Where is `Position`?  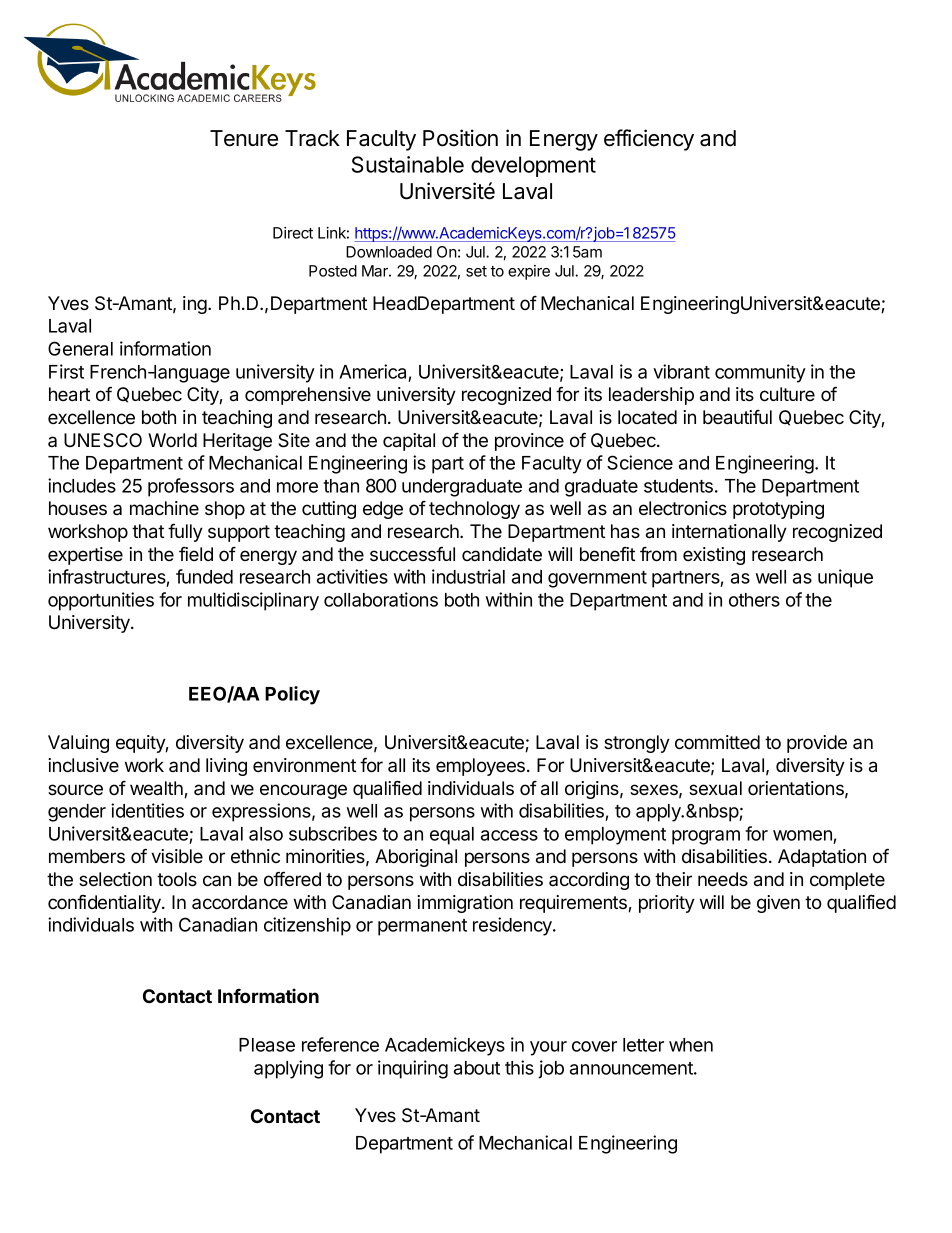
Position is located at coordinates (460, 138).
